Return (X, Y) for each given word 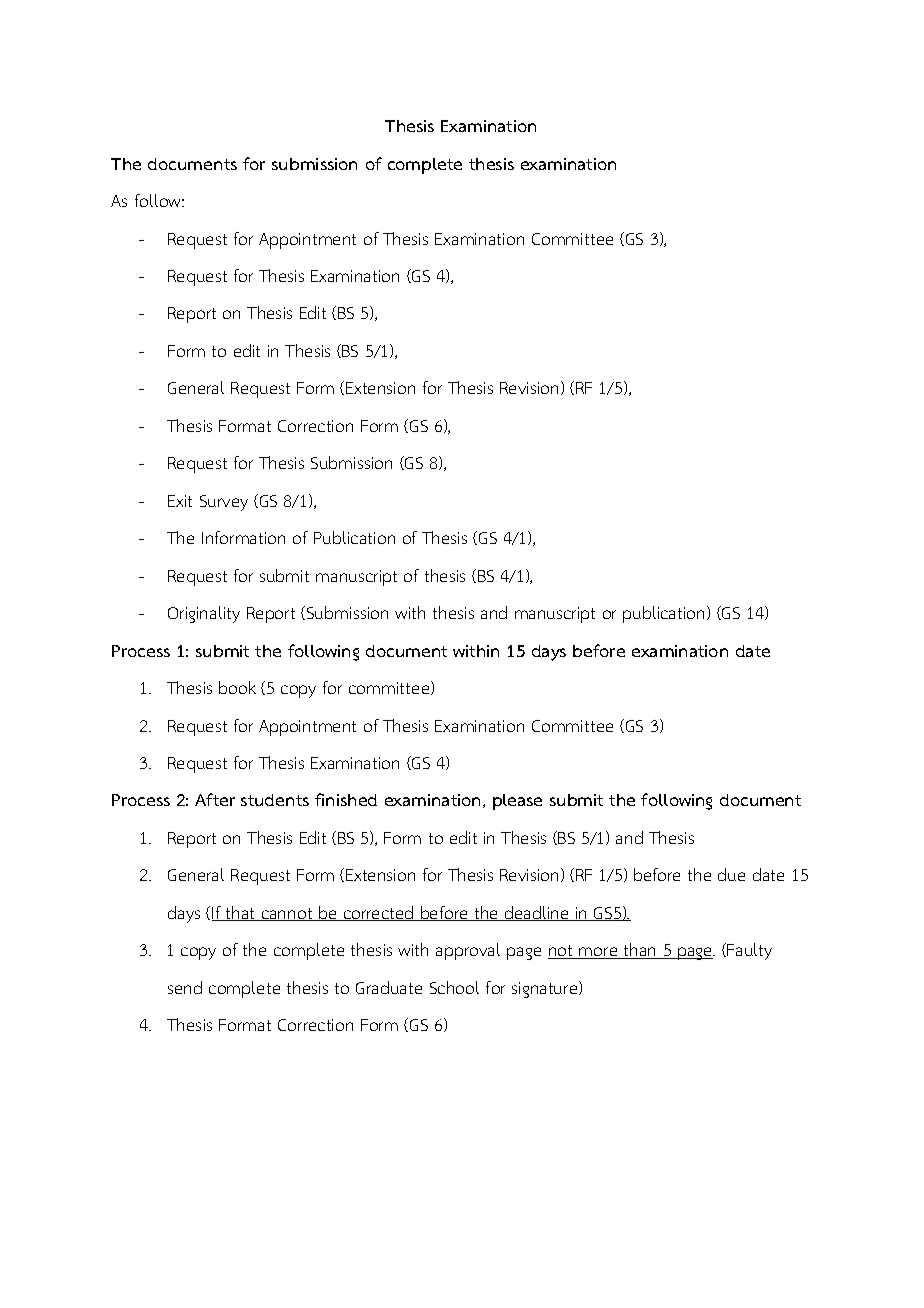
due (731, 874)
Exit (180, 501)
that (240, 913)
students (275, 800)
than (640, 951)
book (237, 687)
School (454, 987)
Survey (224, 503)
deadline (537, 913)
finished (346, 799)
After (215, 799)
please (517, 802)
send (185, 987)
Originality (204, 614)
